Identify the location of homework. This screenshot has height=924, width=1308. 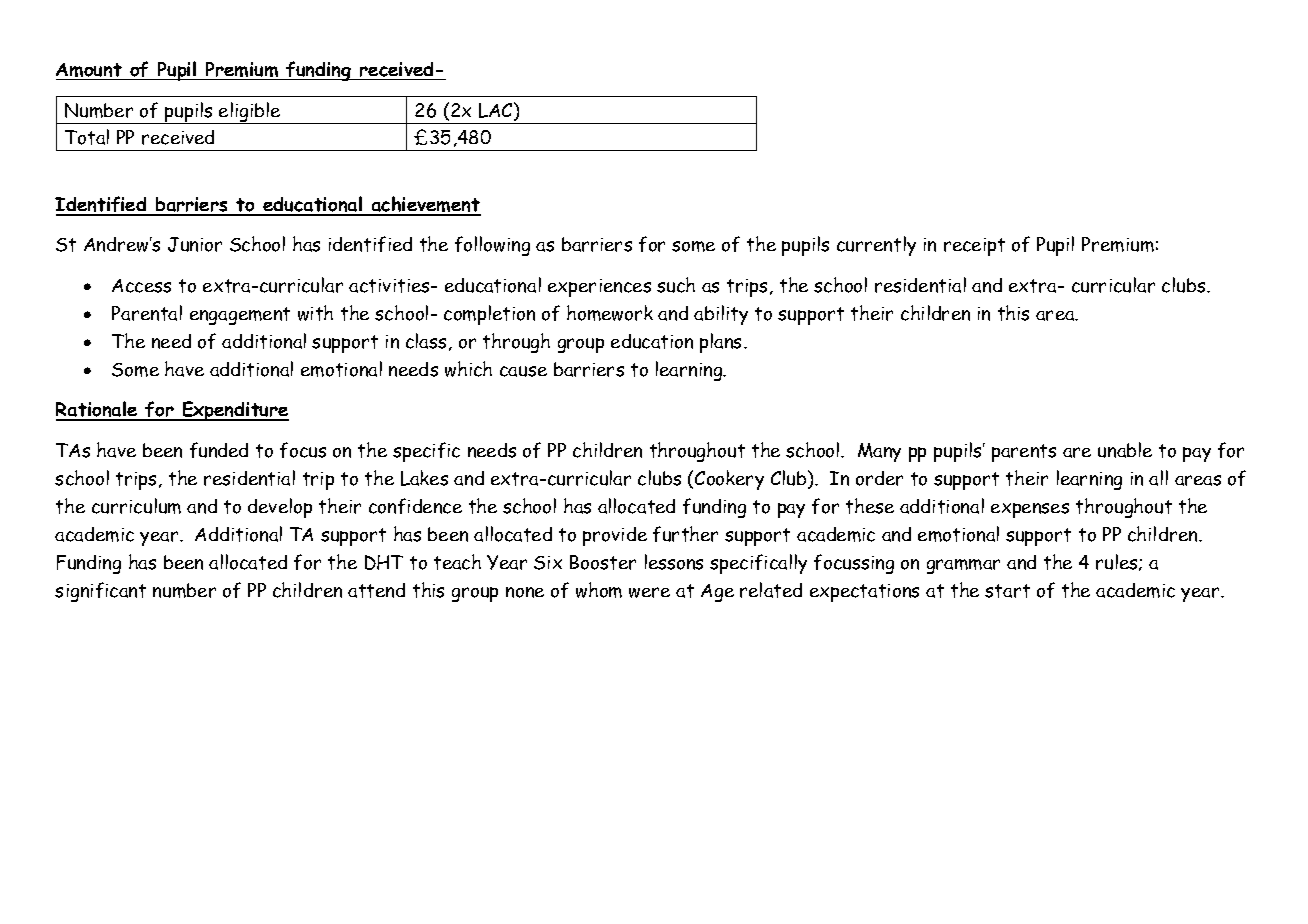
(610, 313).
